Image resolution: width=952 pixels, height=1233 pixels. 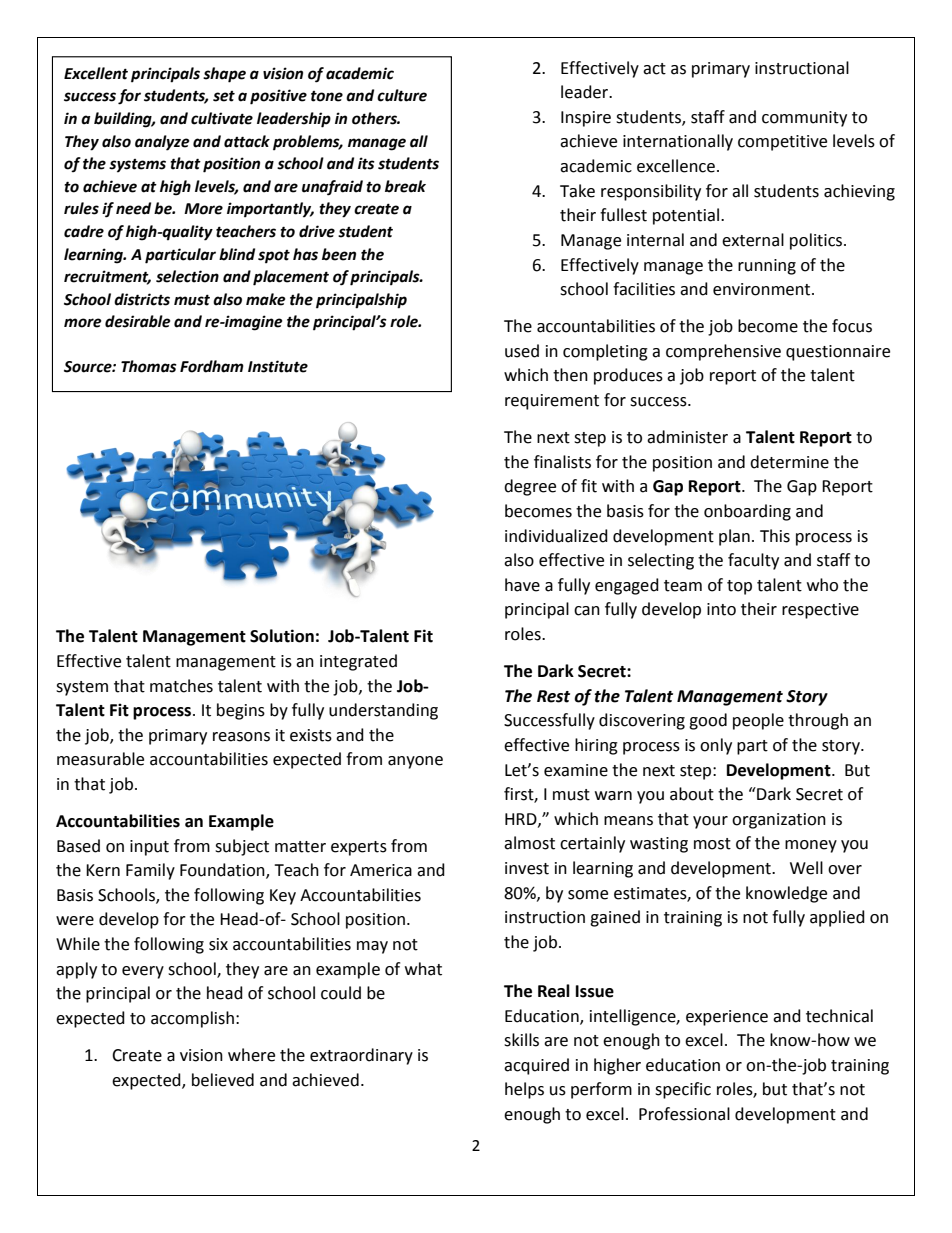 I want to click on specific, so click(x=683, y=1090).
